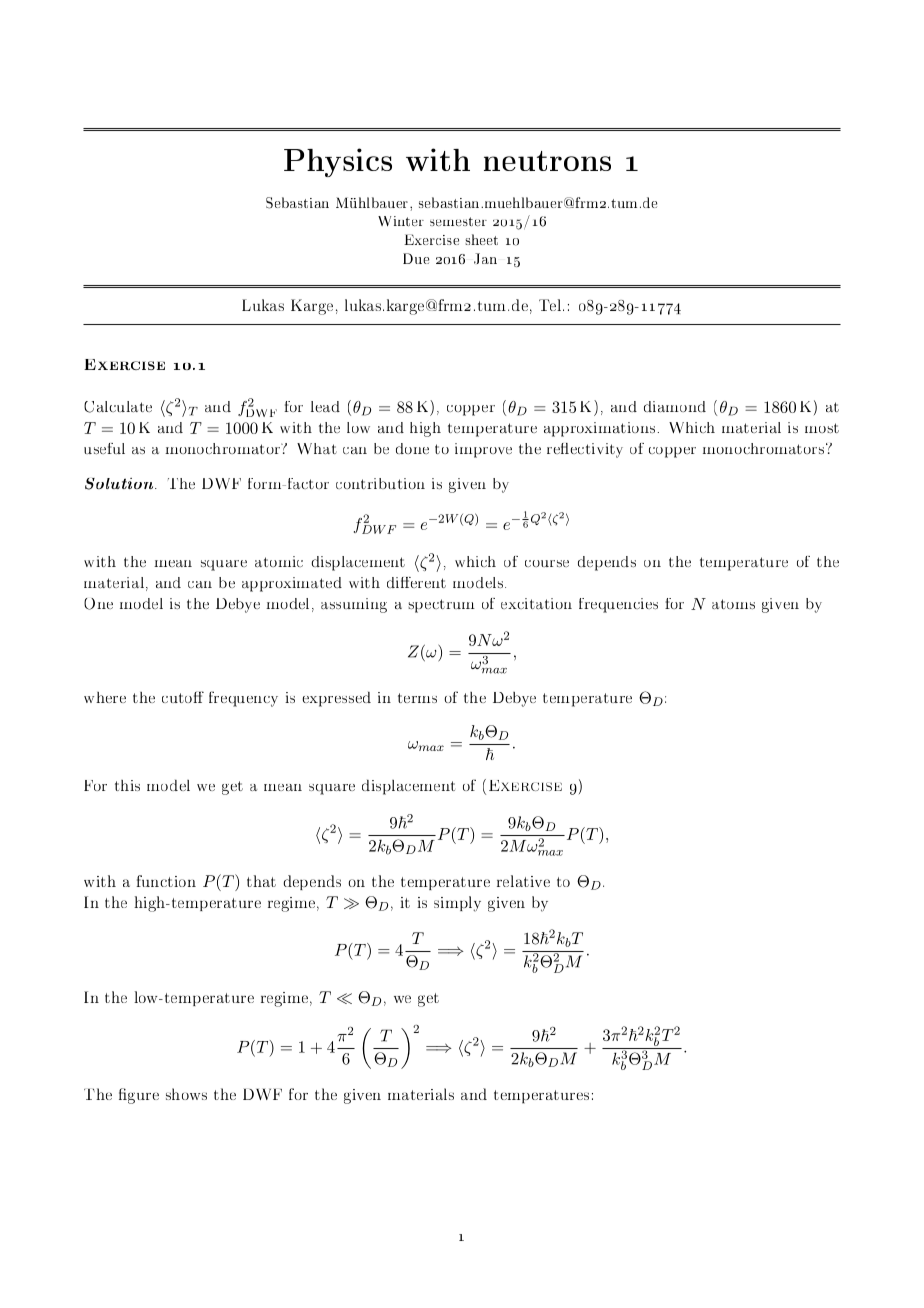 The image size is (924, 1308). Describe the element at coordinates (118, 407) in the screenshot. I see `Calculate` at that location.
